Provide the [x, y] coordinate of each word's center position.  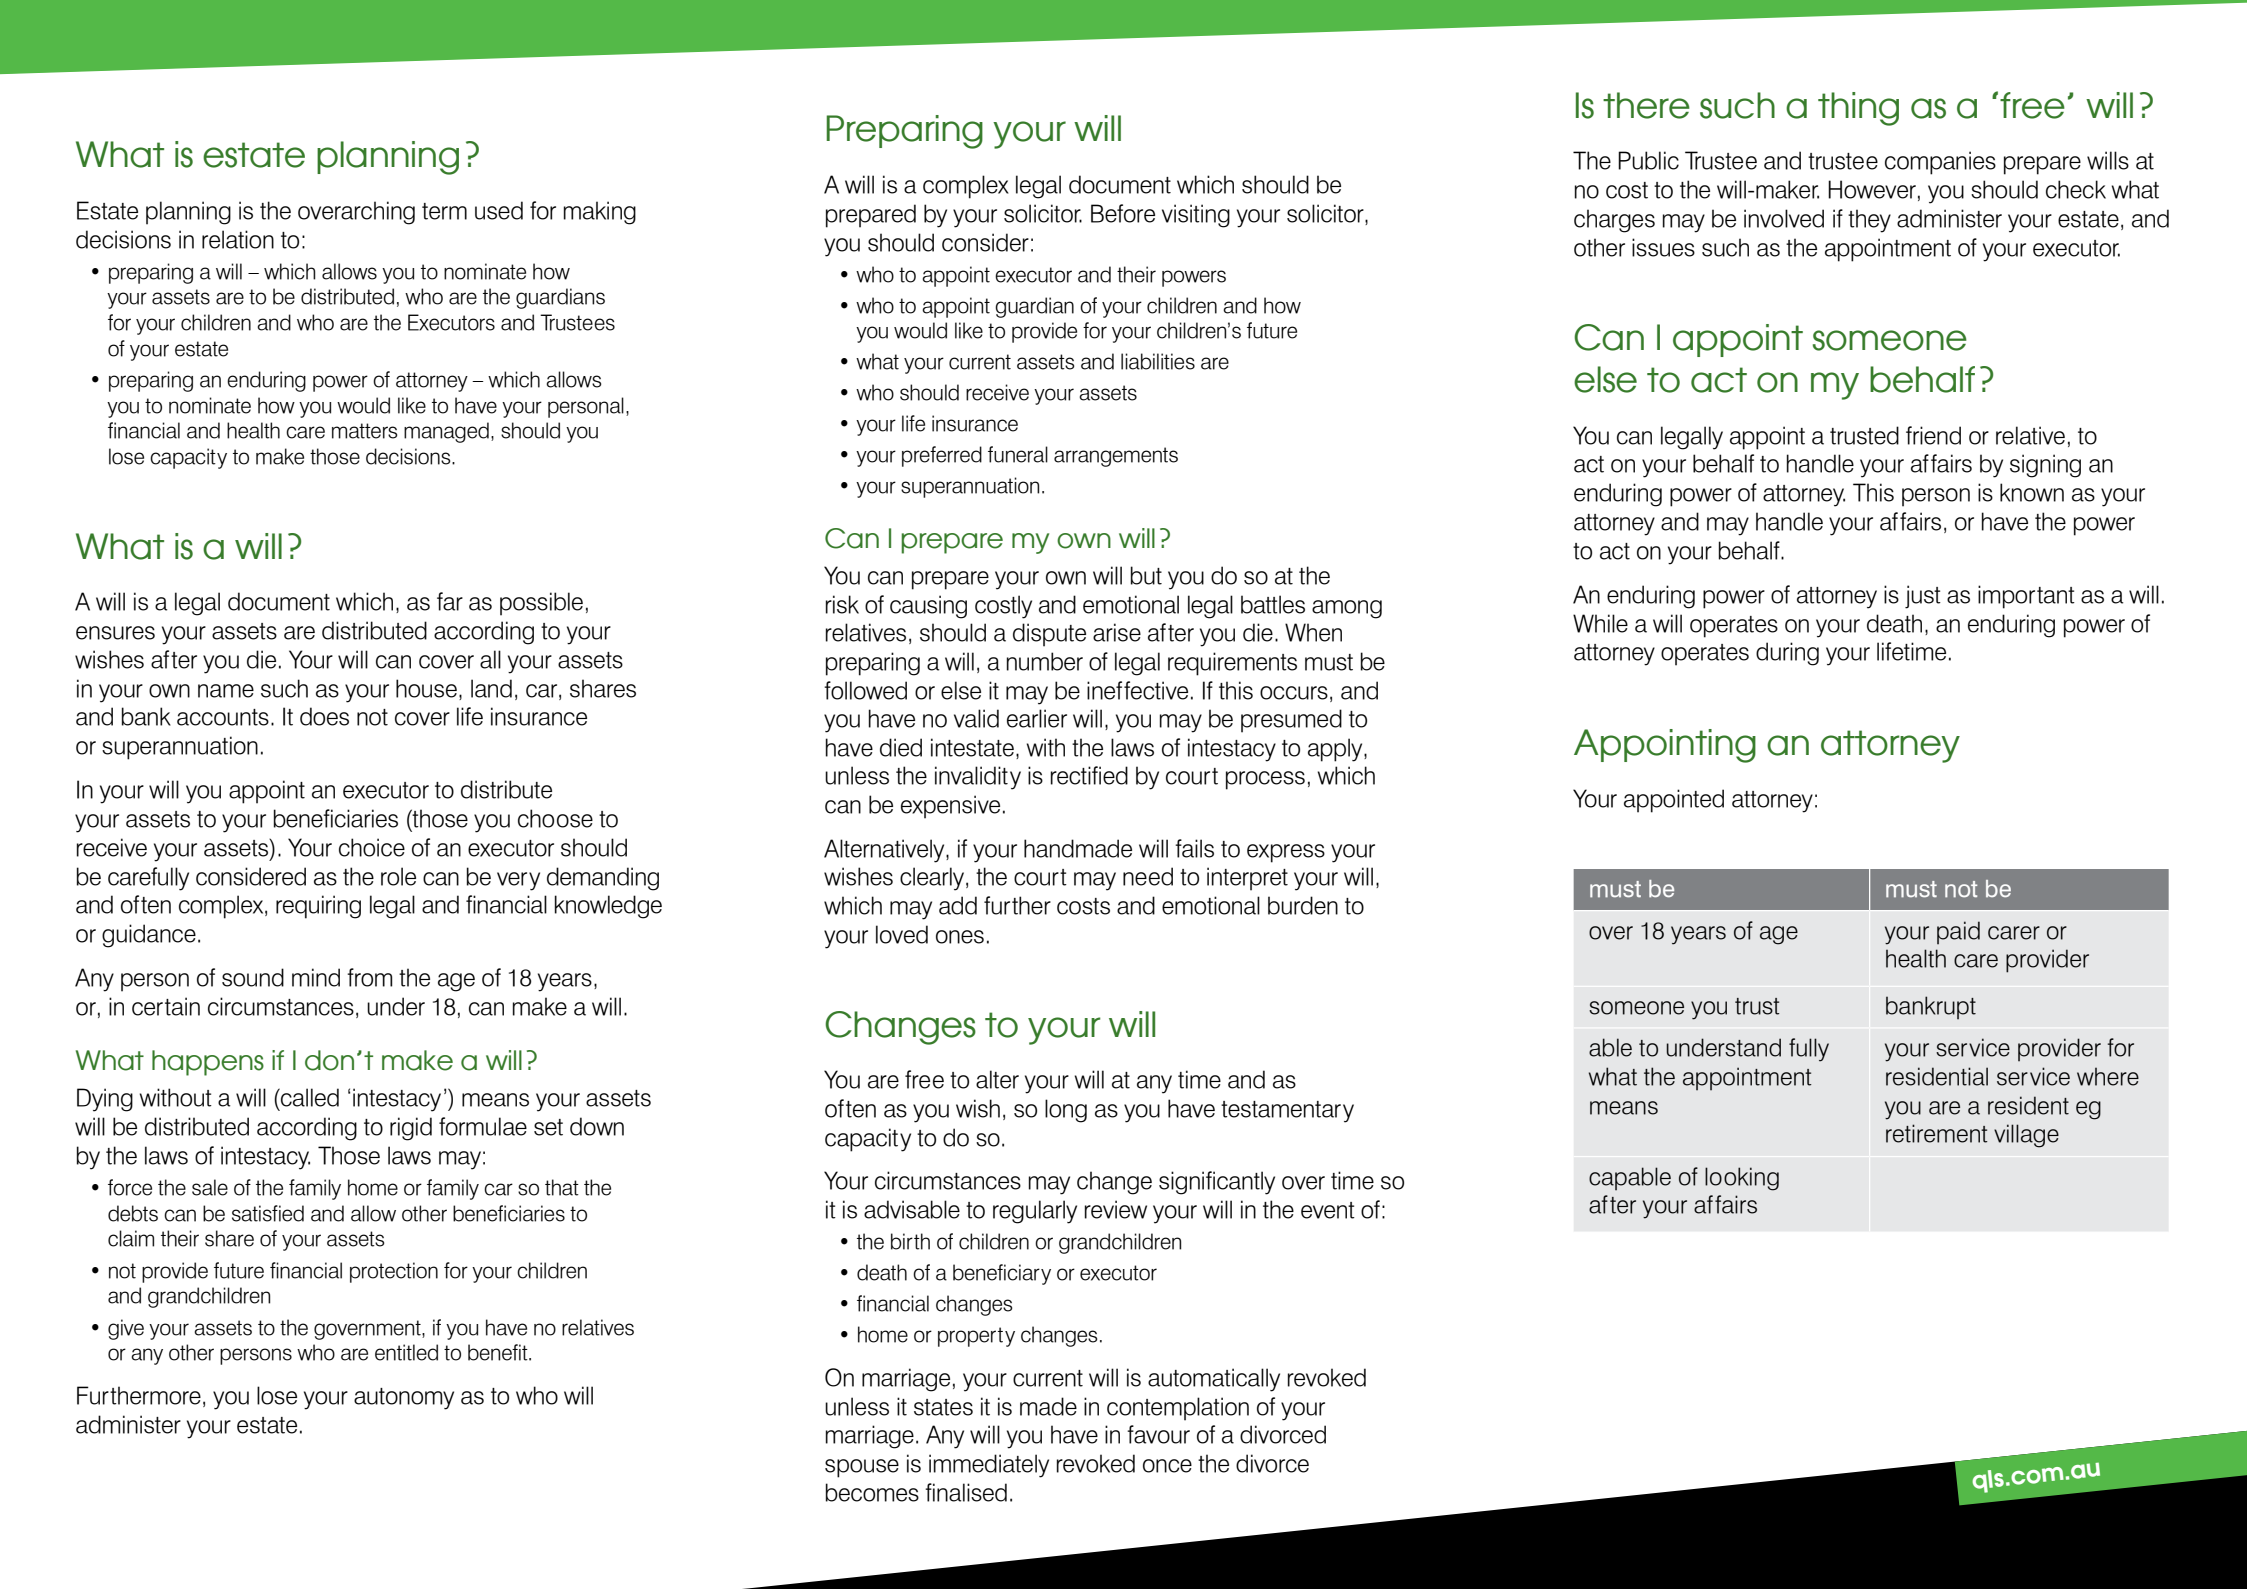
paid [1958, 933]
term [444, 211]
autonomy [404, 1399]
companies [1940, 163]
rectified [1089, 775]
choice [372, 847]
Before [1123, 213]
